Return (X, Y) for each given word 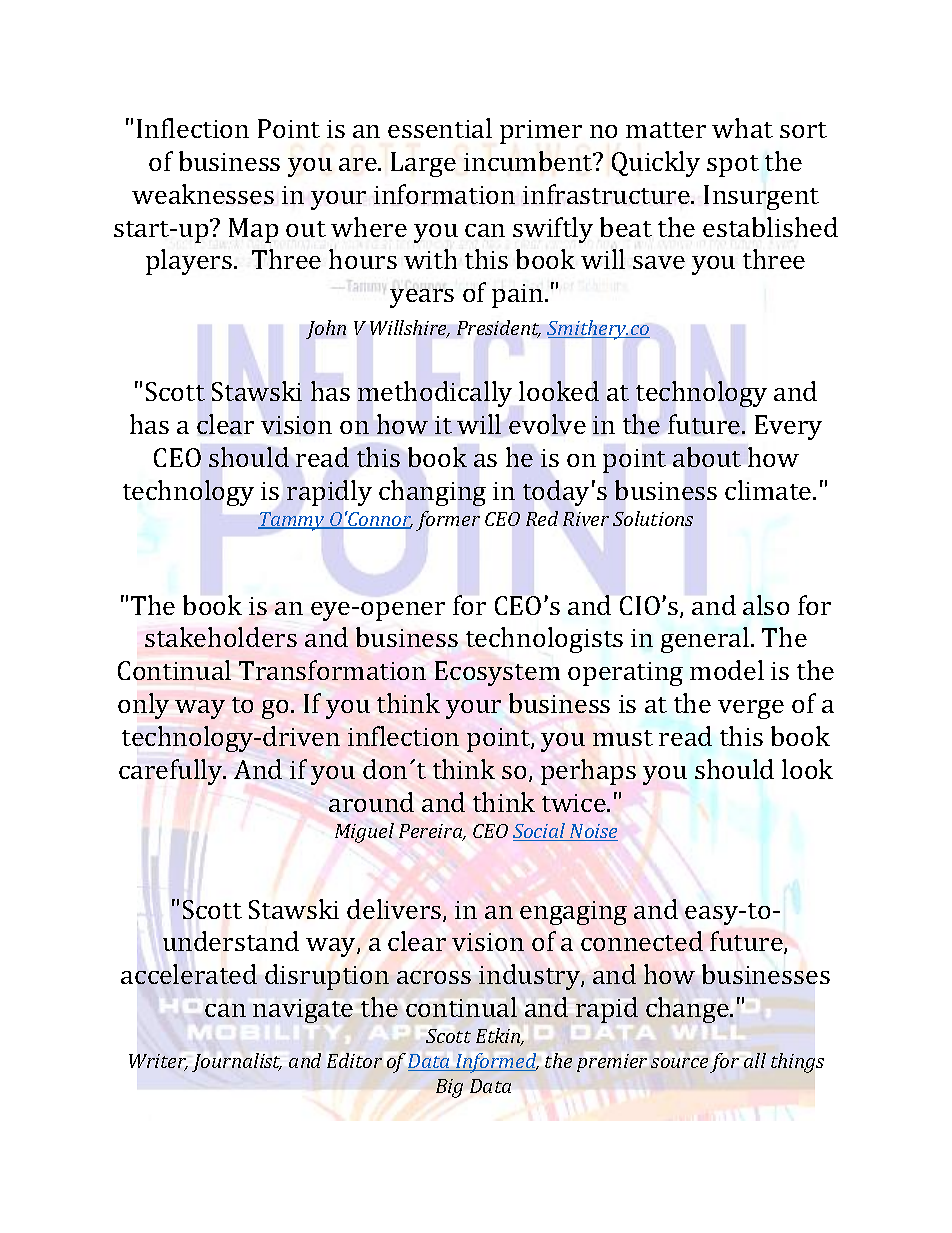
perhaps (588, 772)
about (707, 457)
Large (423, 164)
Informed (496, 1063)
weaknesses (203, 194)
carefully (172, 772)
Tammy (292, 521)
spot (733, 166)
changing (432, 493)
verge (751, 709)
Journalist (237, 1062)
